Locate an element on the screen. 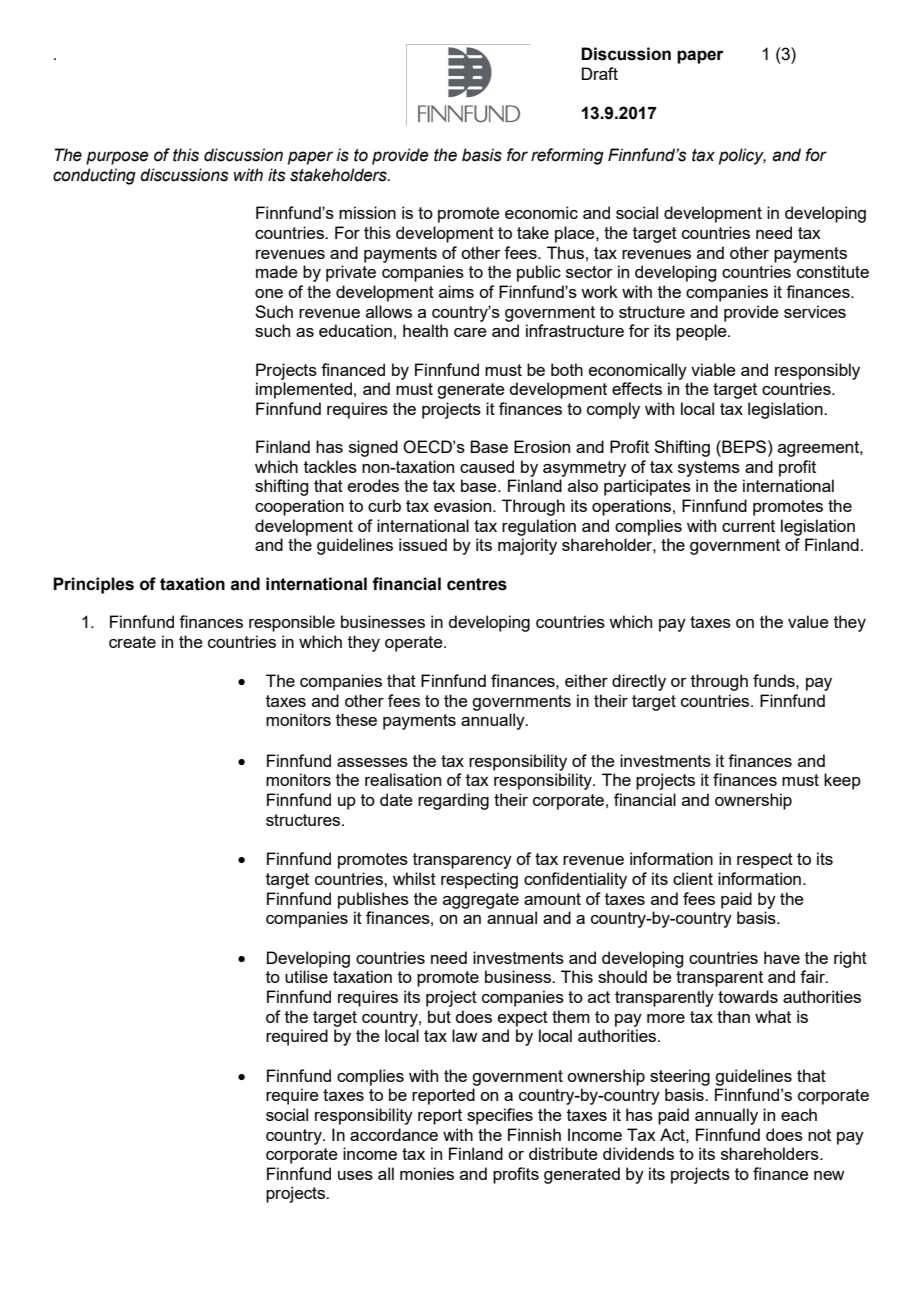 This screenshot has width=924, height=1308. value is located at coordinates (808, 621).
